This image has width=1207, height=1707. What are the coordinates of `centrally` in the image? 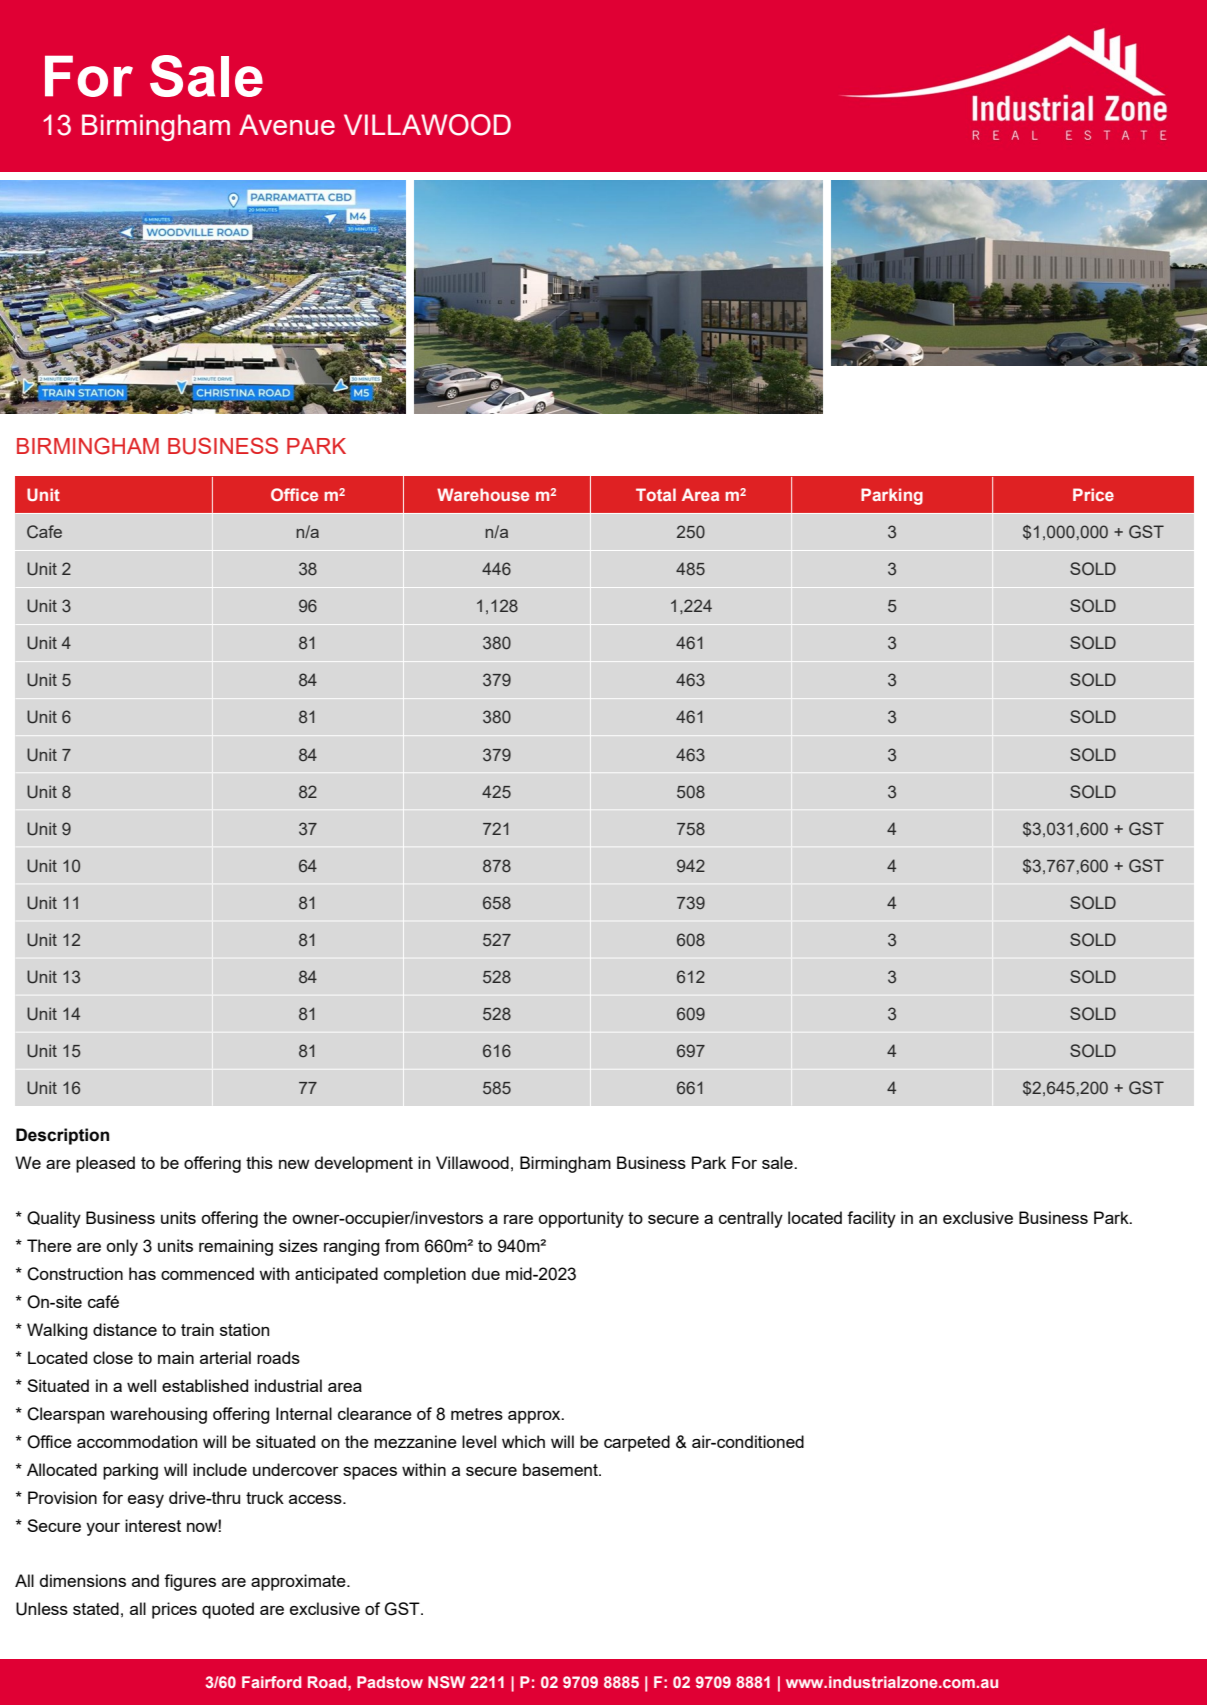 It's located at (751, 1219).
